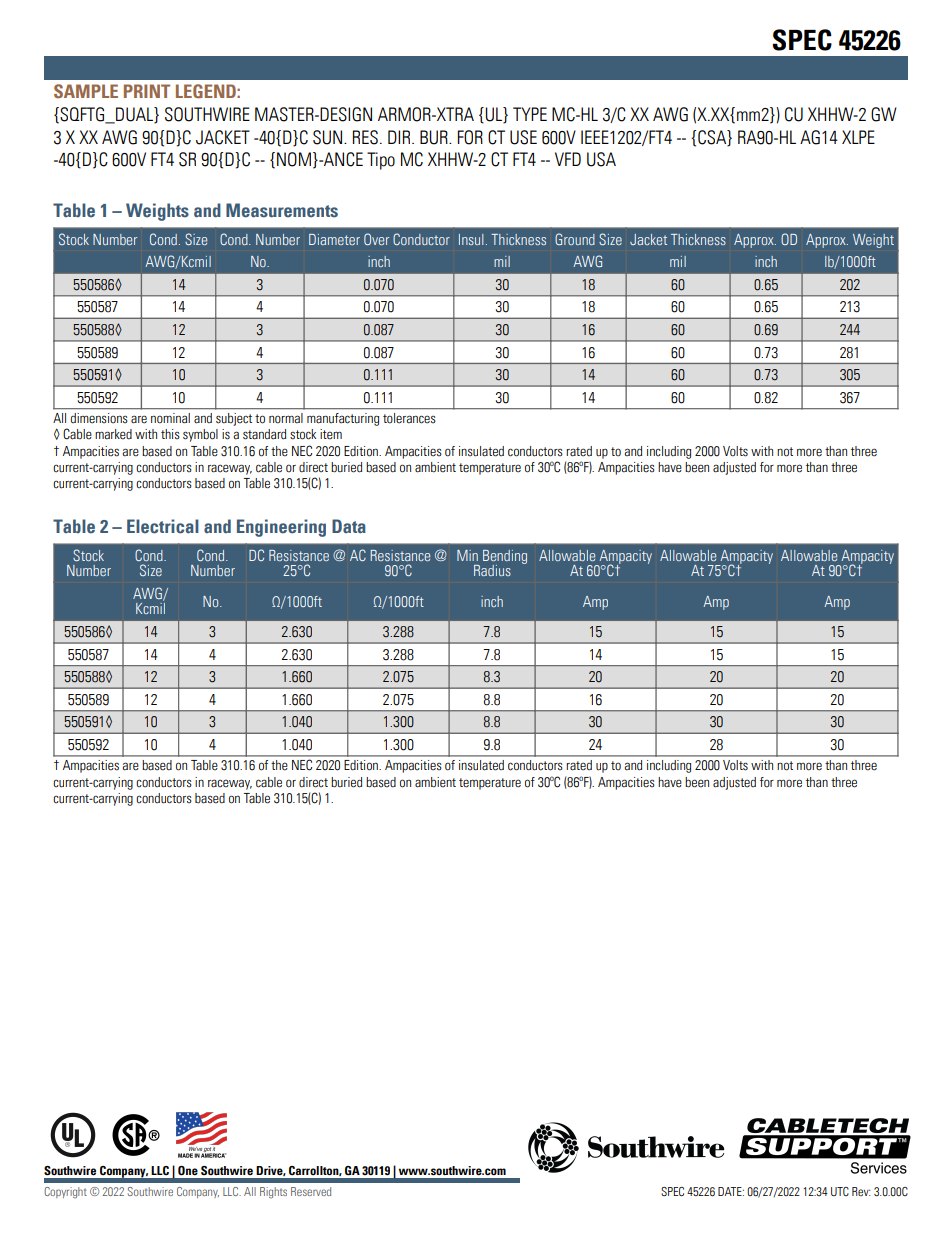  I want to click on XLPE, so click(858, 137).
